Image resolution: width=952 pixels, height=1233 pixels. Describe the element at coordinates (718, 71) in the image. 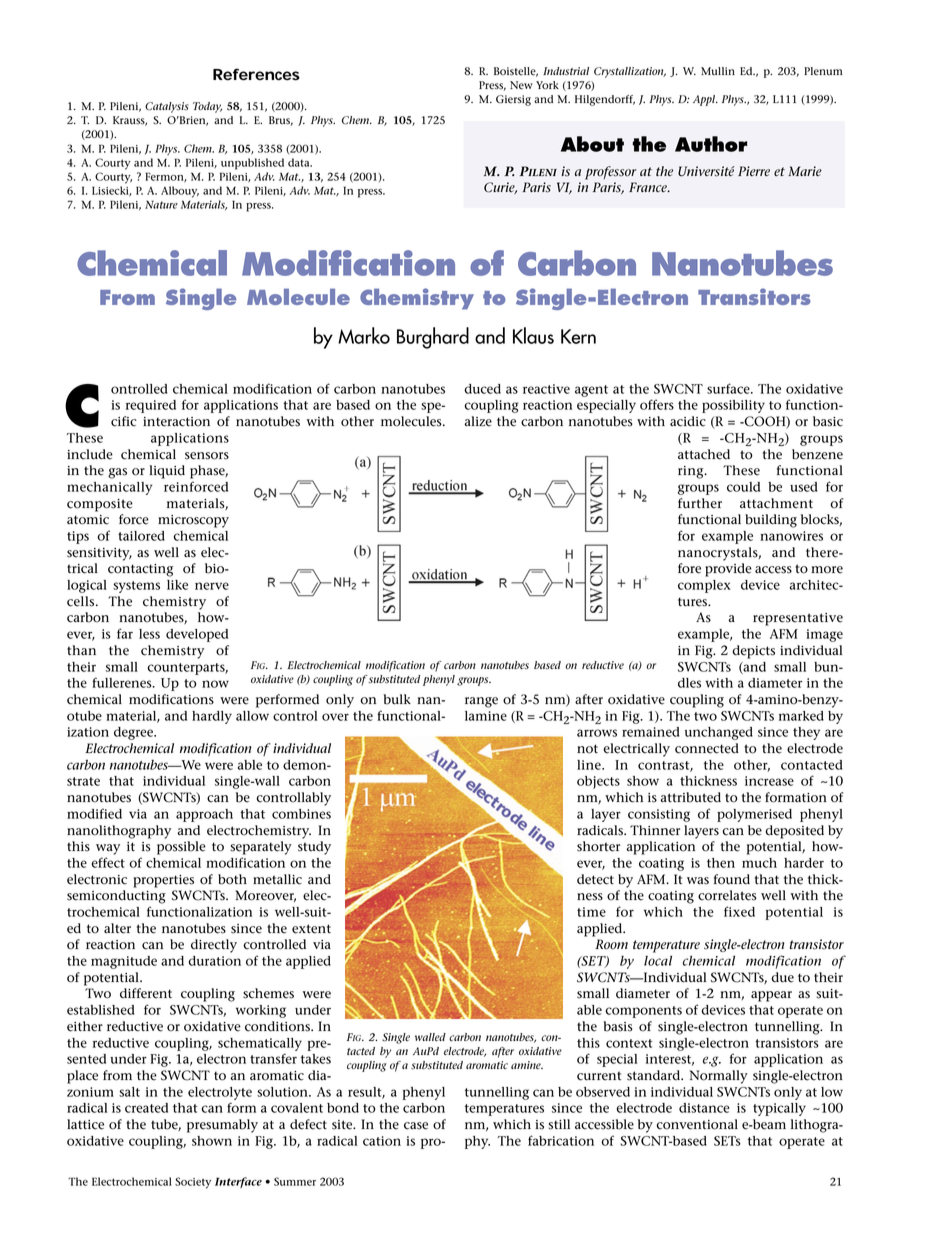

I see `Mullin` at that location.
